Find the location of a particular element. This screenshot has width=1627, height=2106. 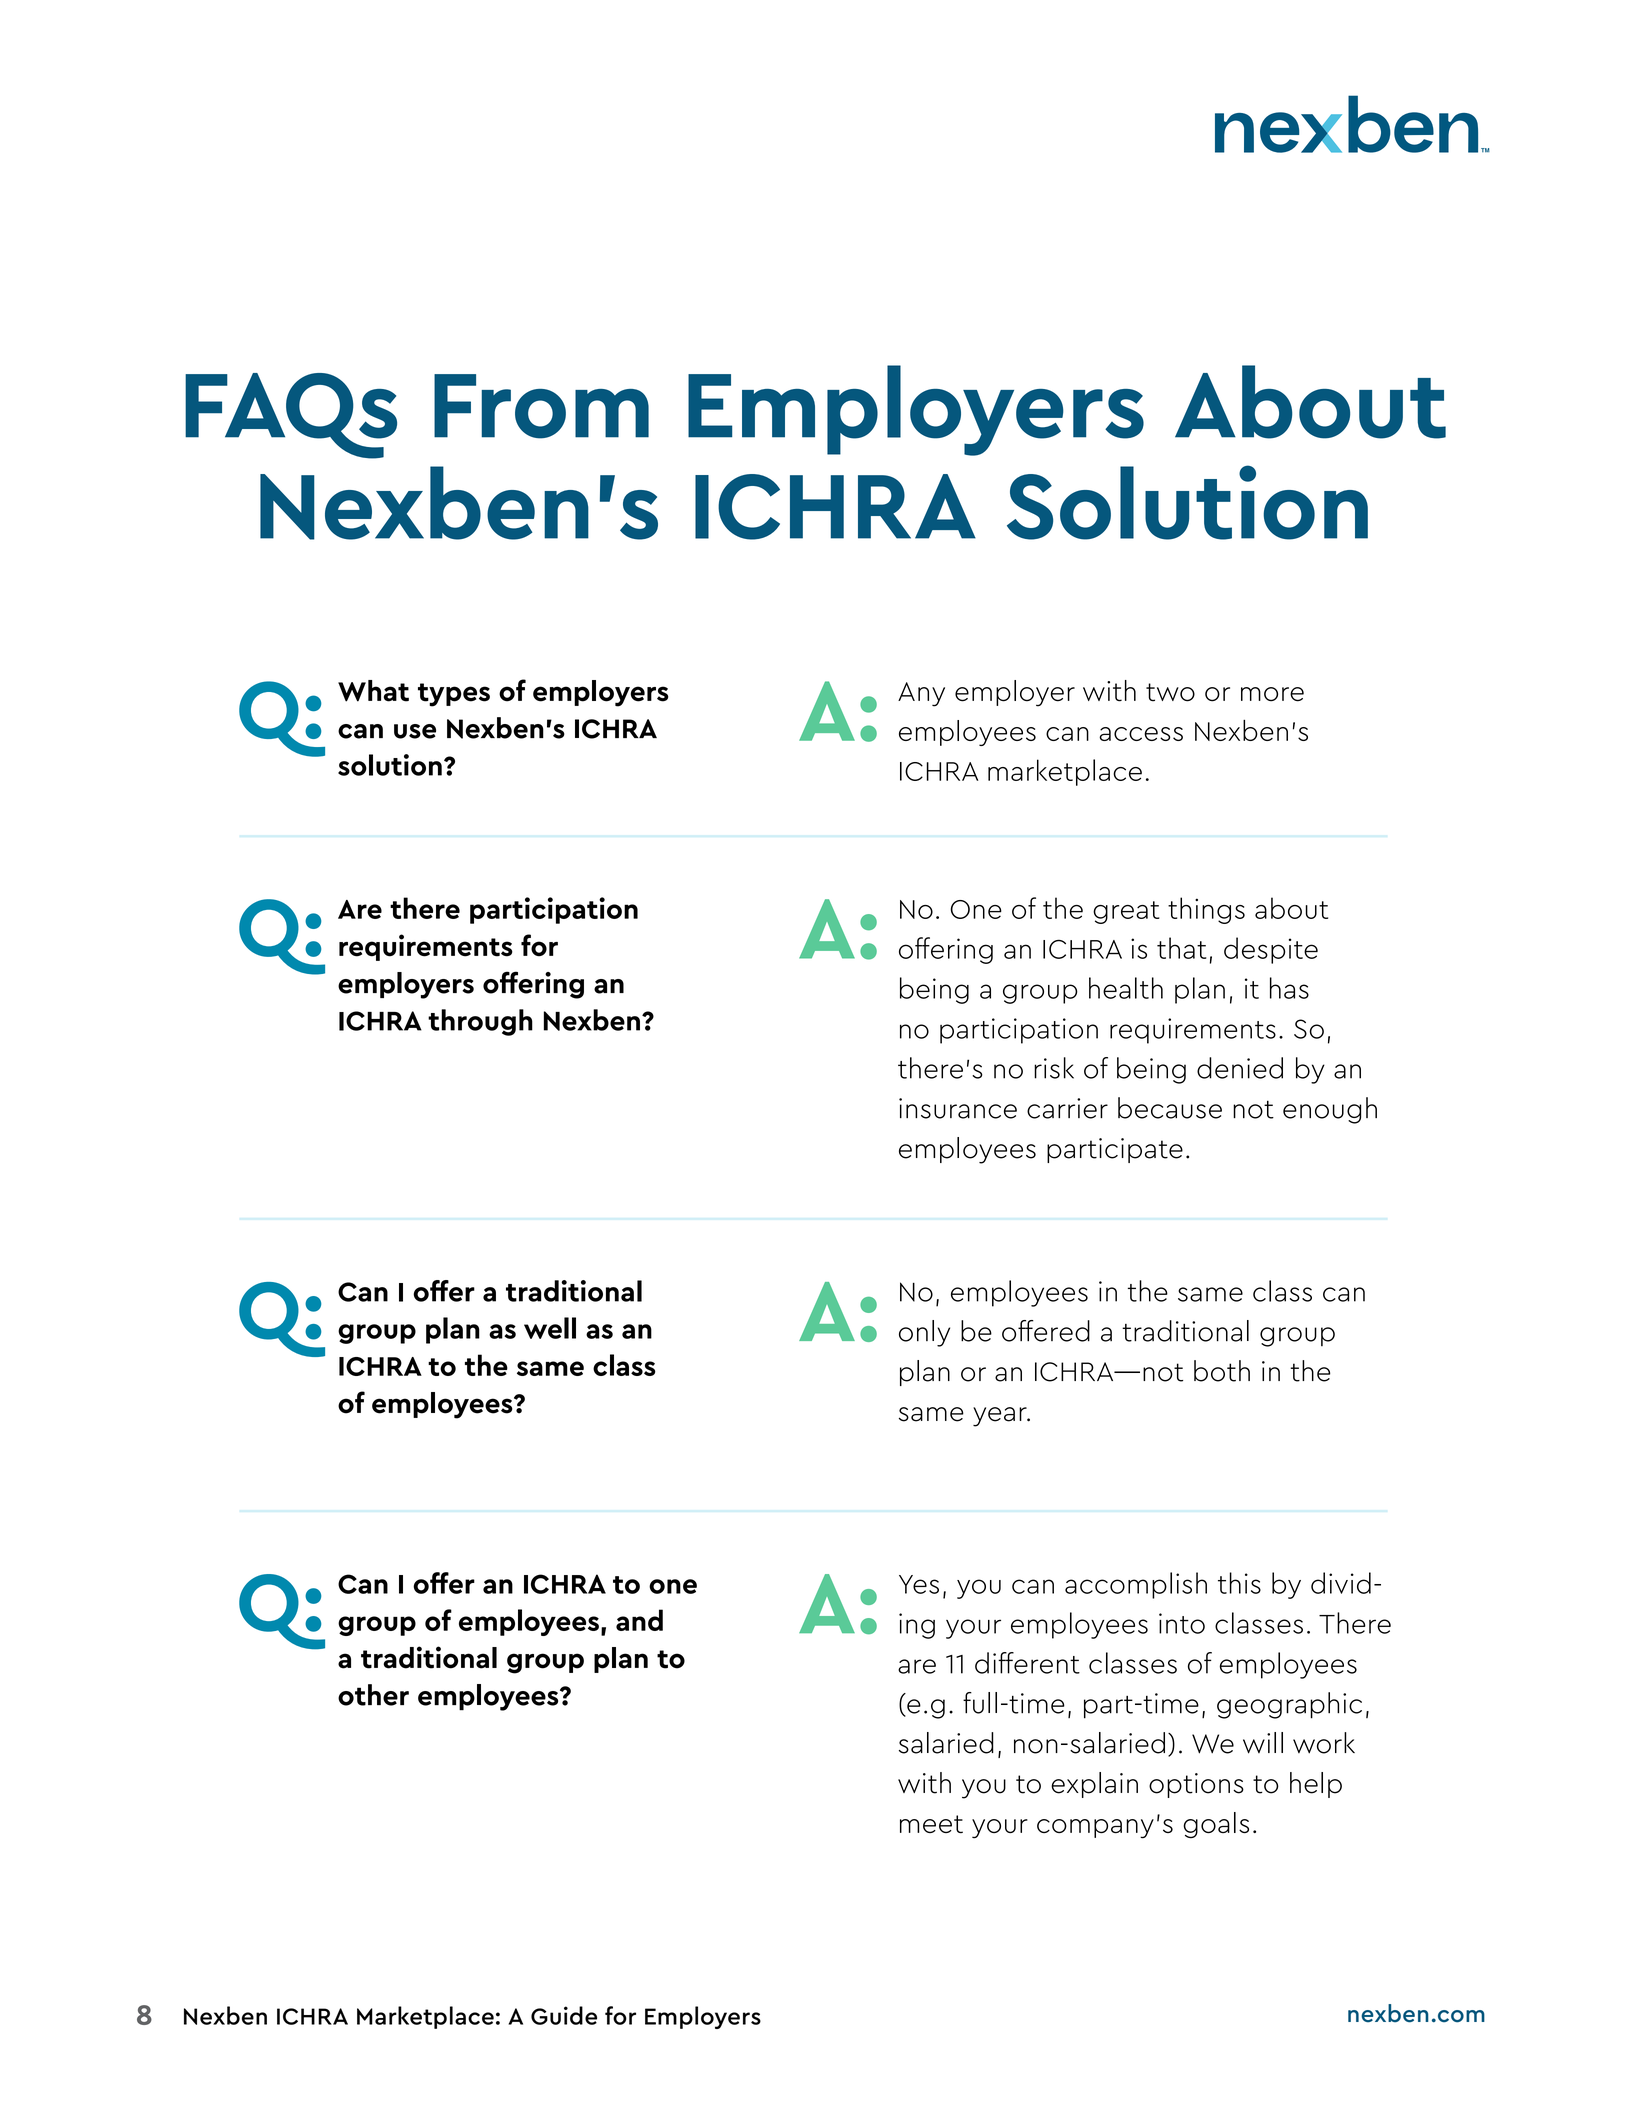

well is located at coordinates (550, 1328).
